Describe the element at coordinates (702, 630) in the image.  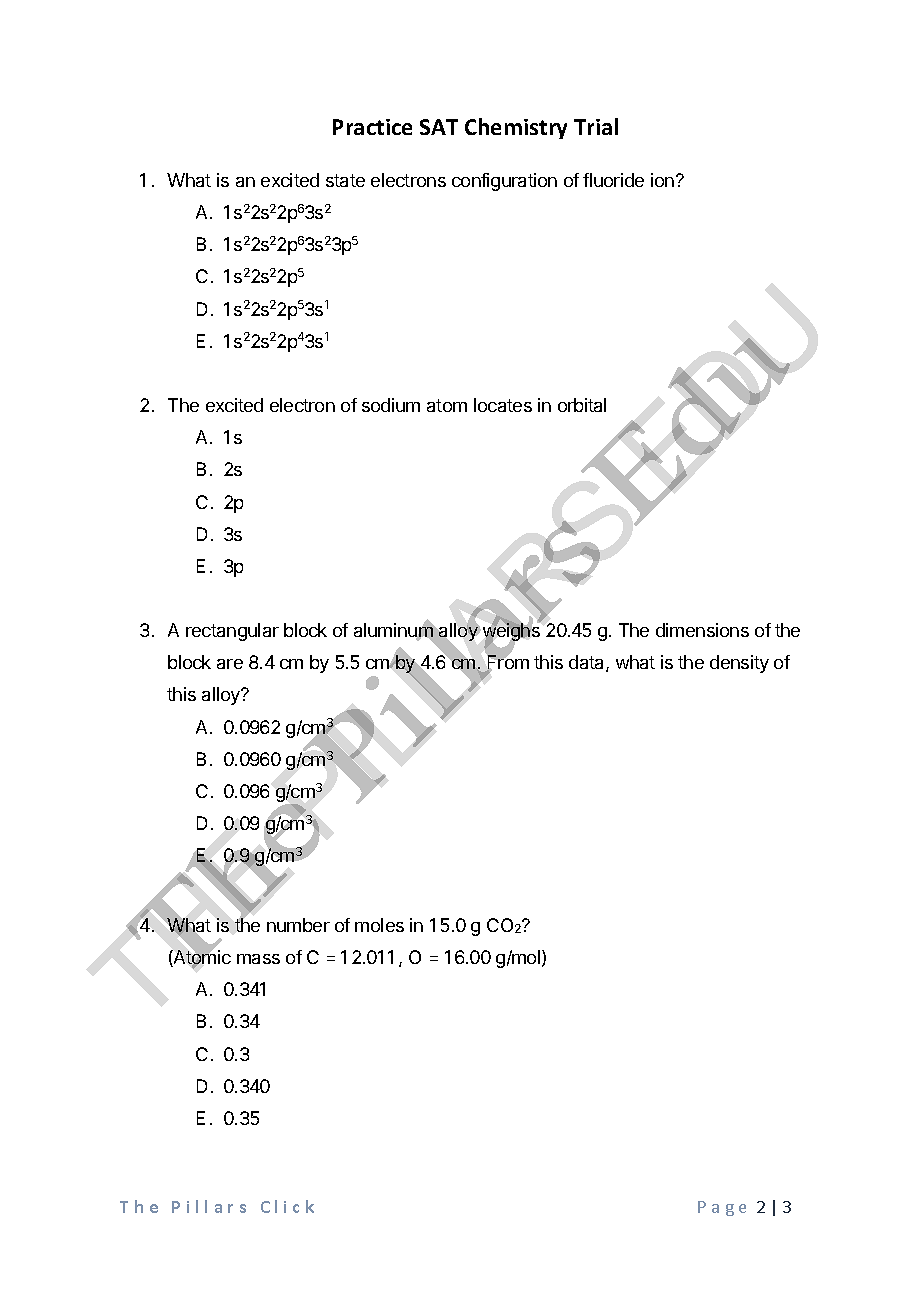
I see `dimensions` at that location.
